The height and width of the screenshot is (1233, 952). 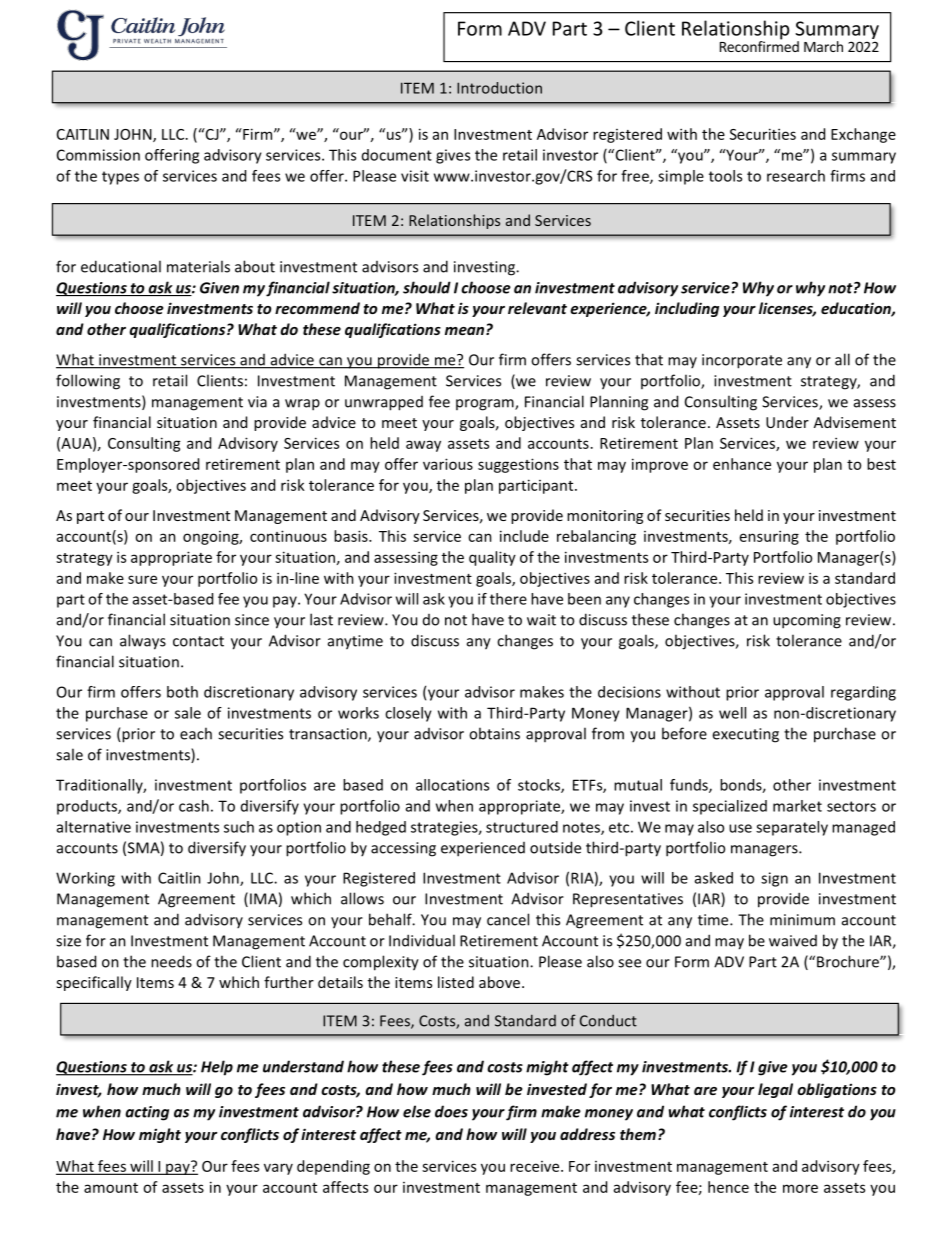 What do you see at coordinates (536, 1166) in the screenshot?
I see `receive` at bounding box center [536, 1166].
